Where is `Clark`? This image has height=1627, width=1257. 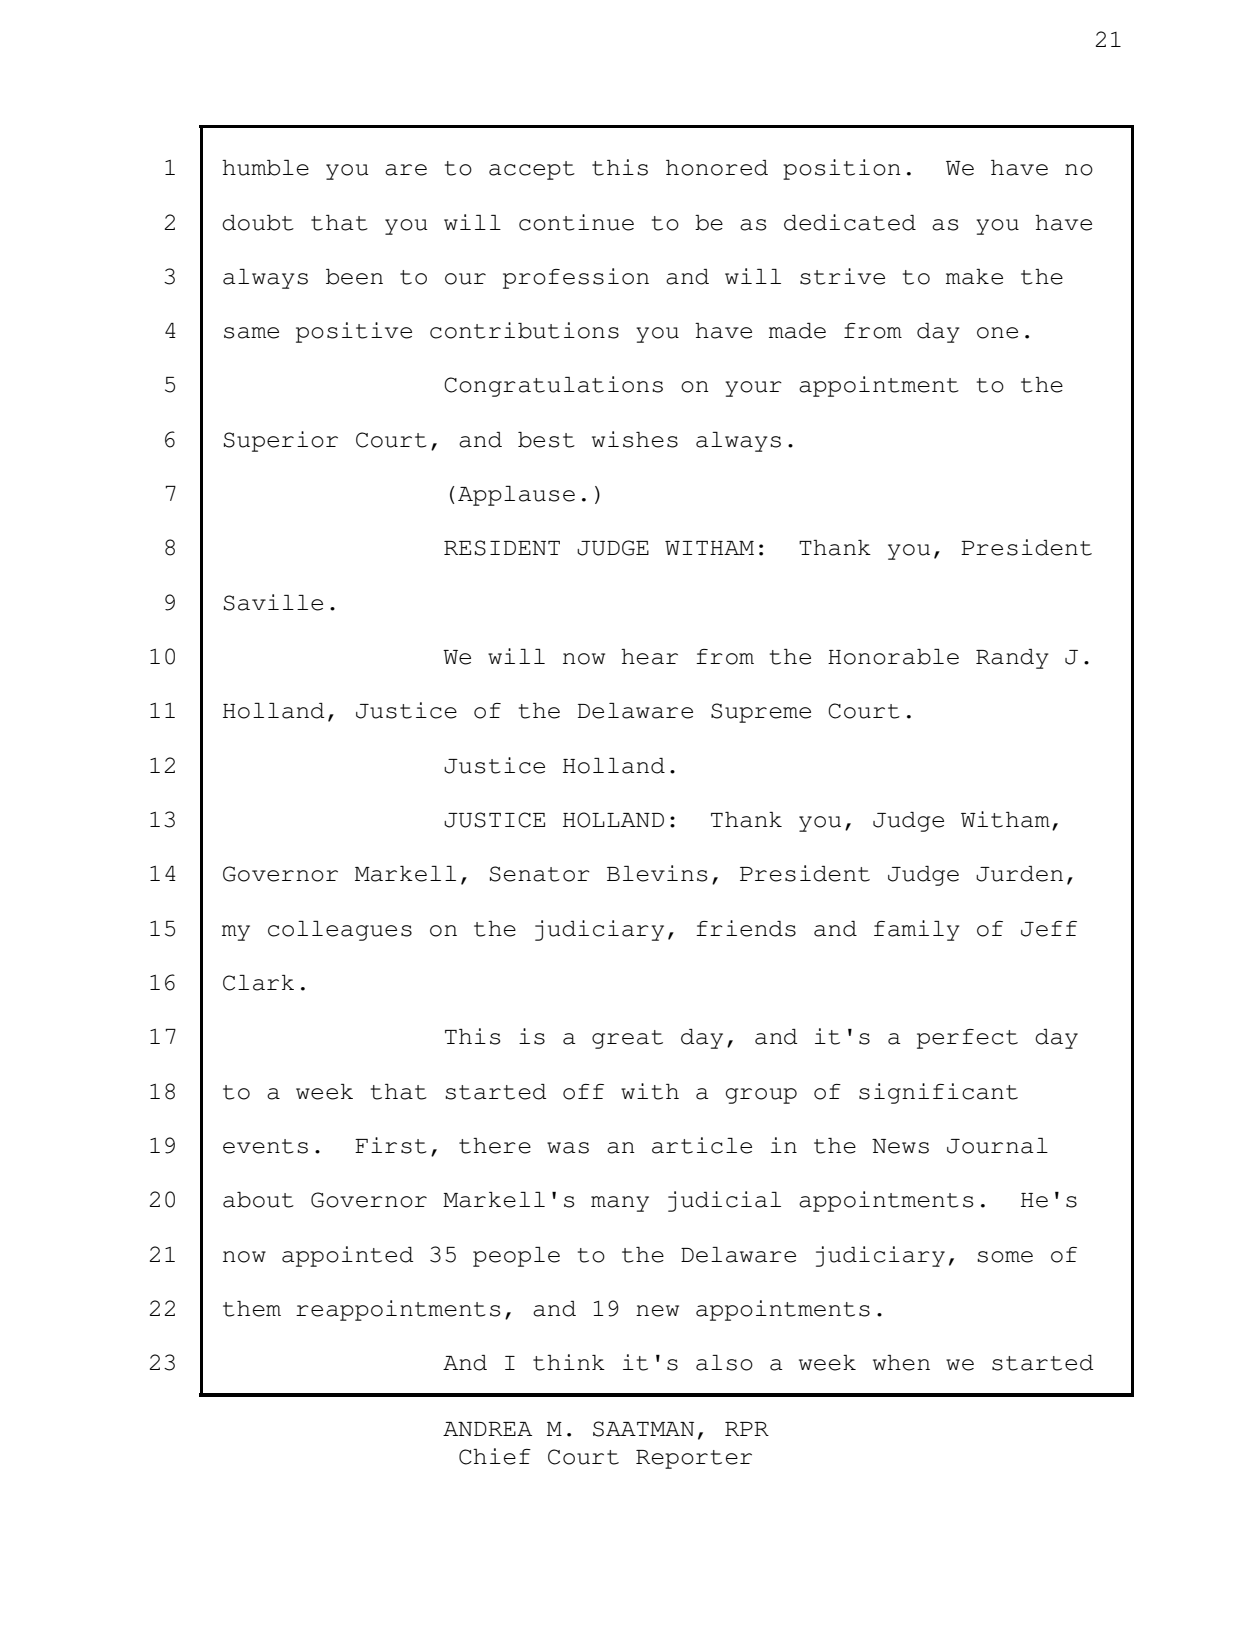
Clark is located at coordinates (258, 983).
